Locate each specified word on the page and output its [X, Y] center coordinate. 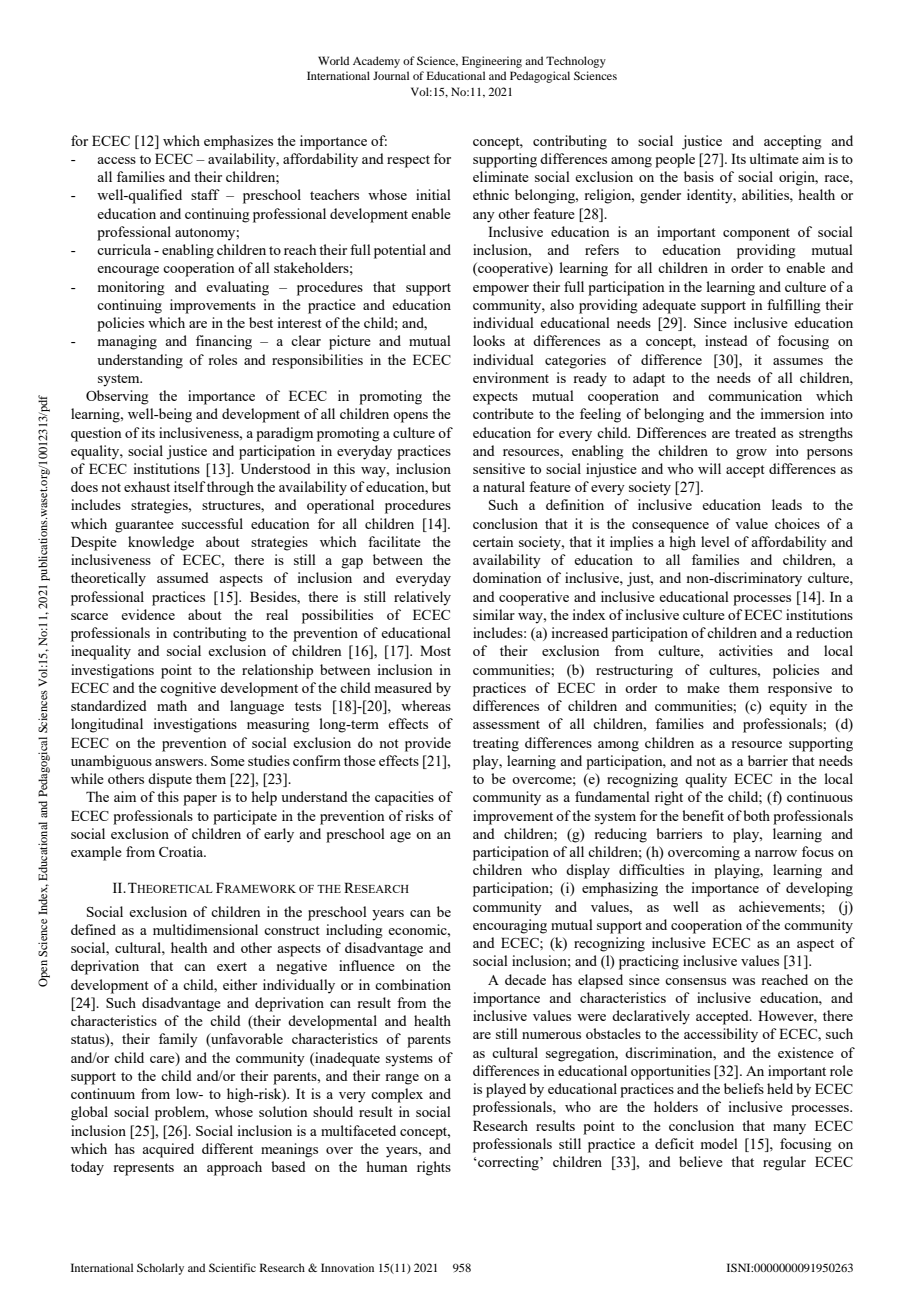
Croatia [182, 851]
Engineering [492, 62]
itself [190, 486]
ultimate [774, 158]
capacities [404, 798]
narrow [776, 853]
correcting [508, 1163]
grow [751, 454]
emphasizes [238, 142]
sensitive [499, 468]
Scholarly [160, 1269]
